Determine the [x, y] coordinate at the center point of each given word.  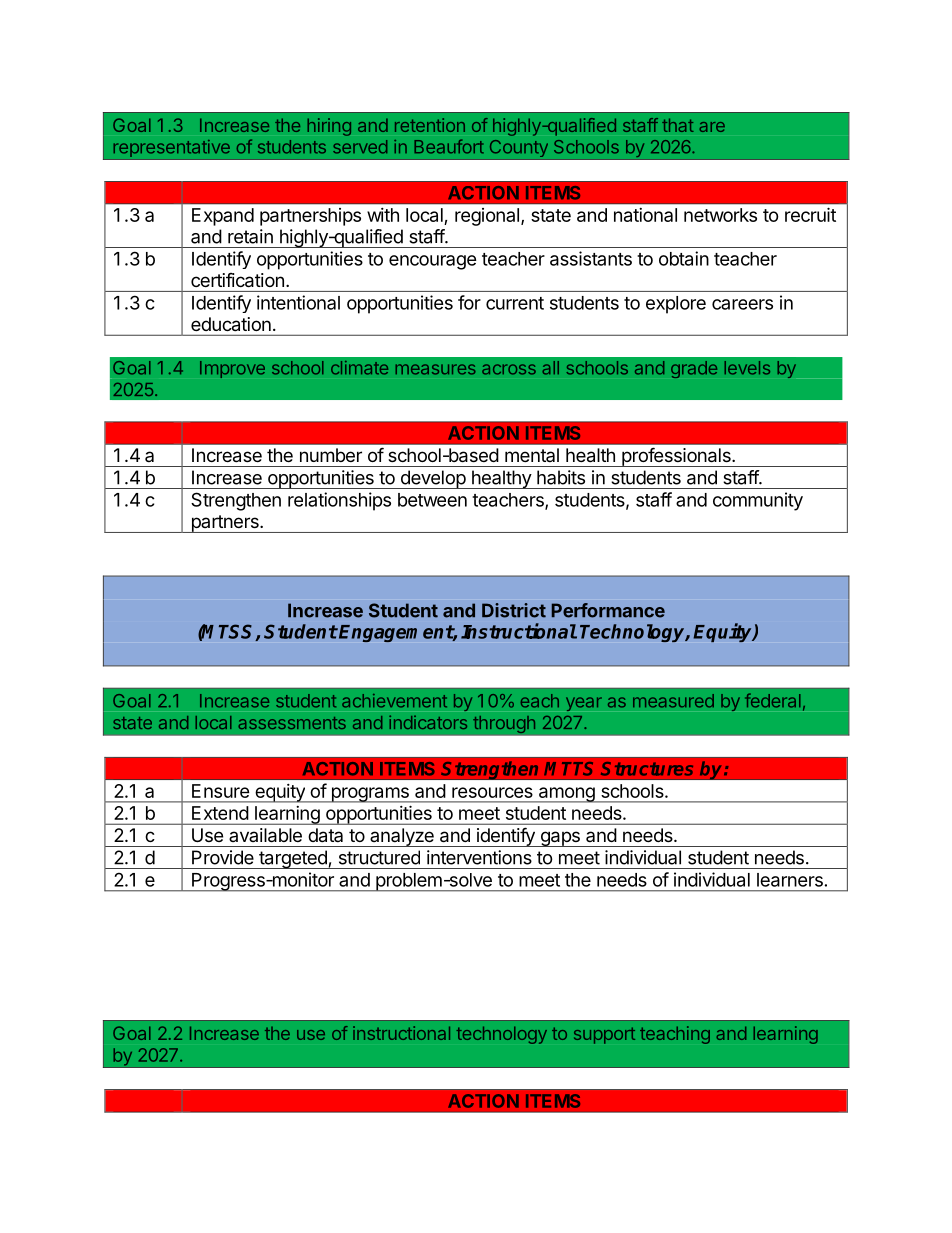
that [678, 125]
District [514, 610]
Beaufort [449, 146]
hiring [329, 127]
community [758, 501]
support [604, 1035]
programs [370, 795]
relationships [339, 501]
